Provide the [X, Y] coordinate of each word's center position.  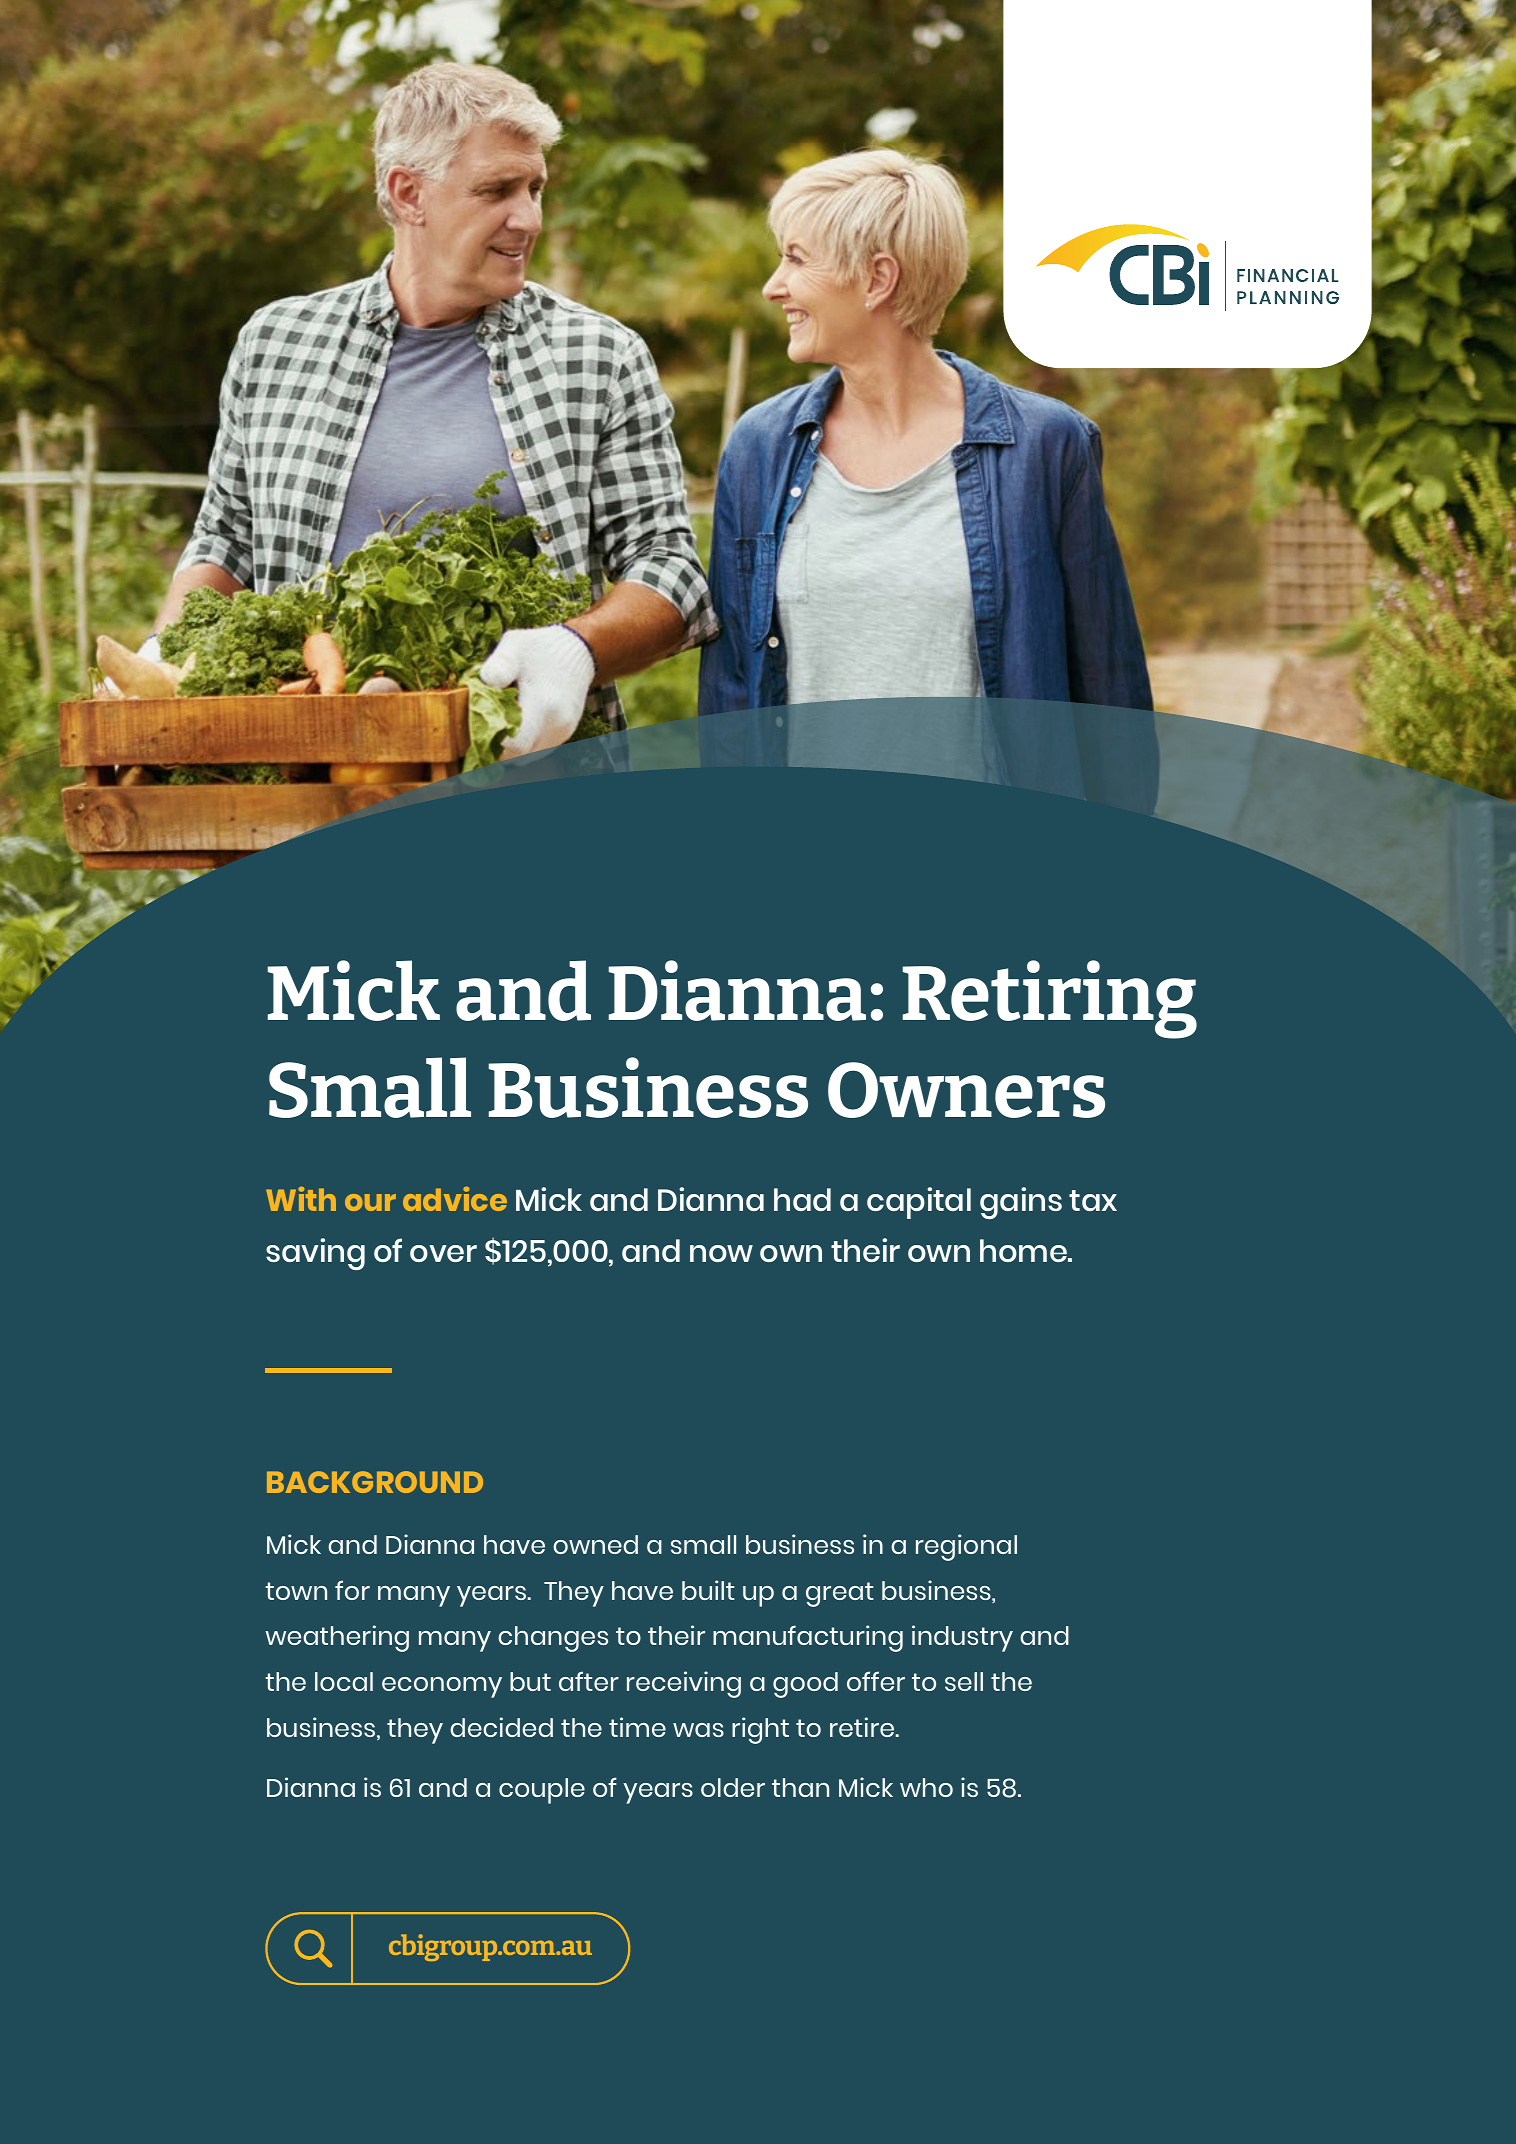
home [1024, 1250]
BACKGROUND [375, 1482]
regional [966, 1547]
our [370, 1202]
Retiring [1050, 999]
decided [501, 1727]
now [721, 1253]
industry [962, 1638]
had [802, 1199]
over [443, 1253]
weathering [337, 1638]
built [708, 1590]
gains [1021, 1203]
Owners [966, 1090]
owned [595, 1544]
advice [455, 1199]
